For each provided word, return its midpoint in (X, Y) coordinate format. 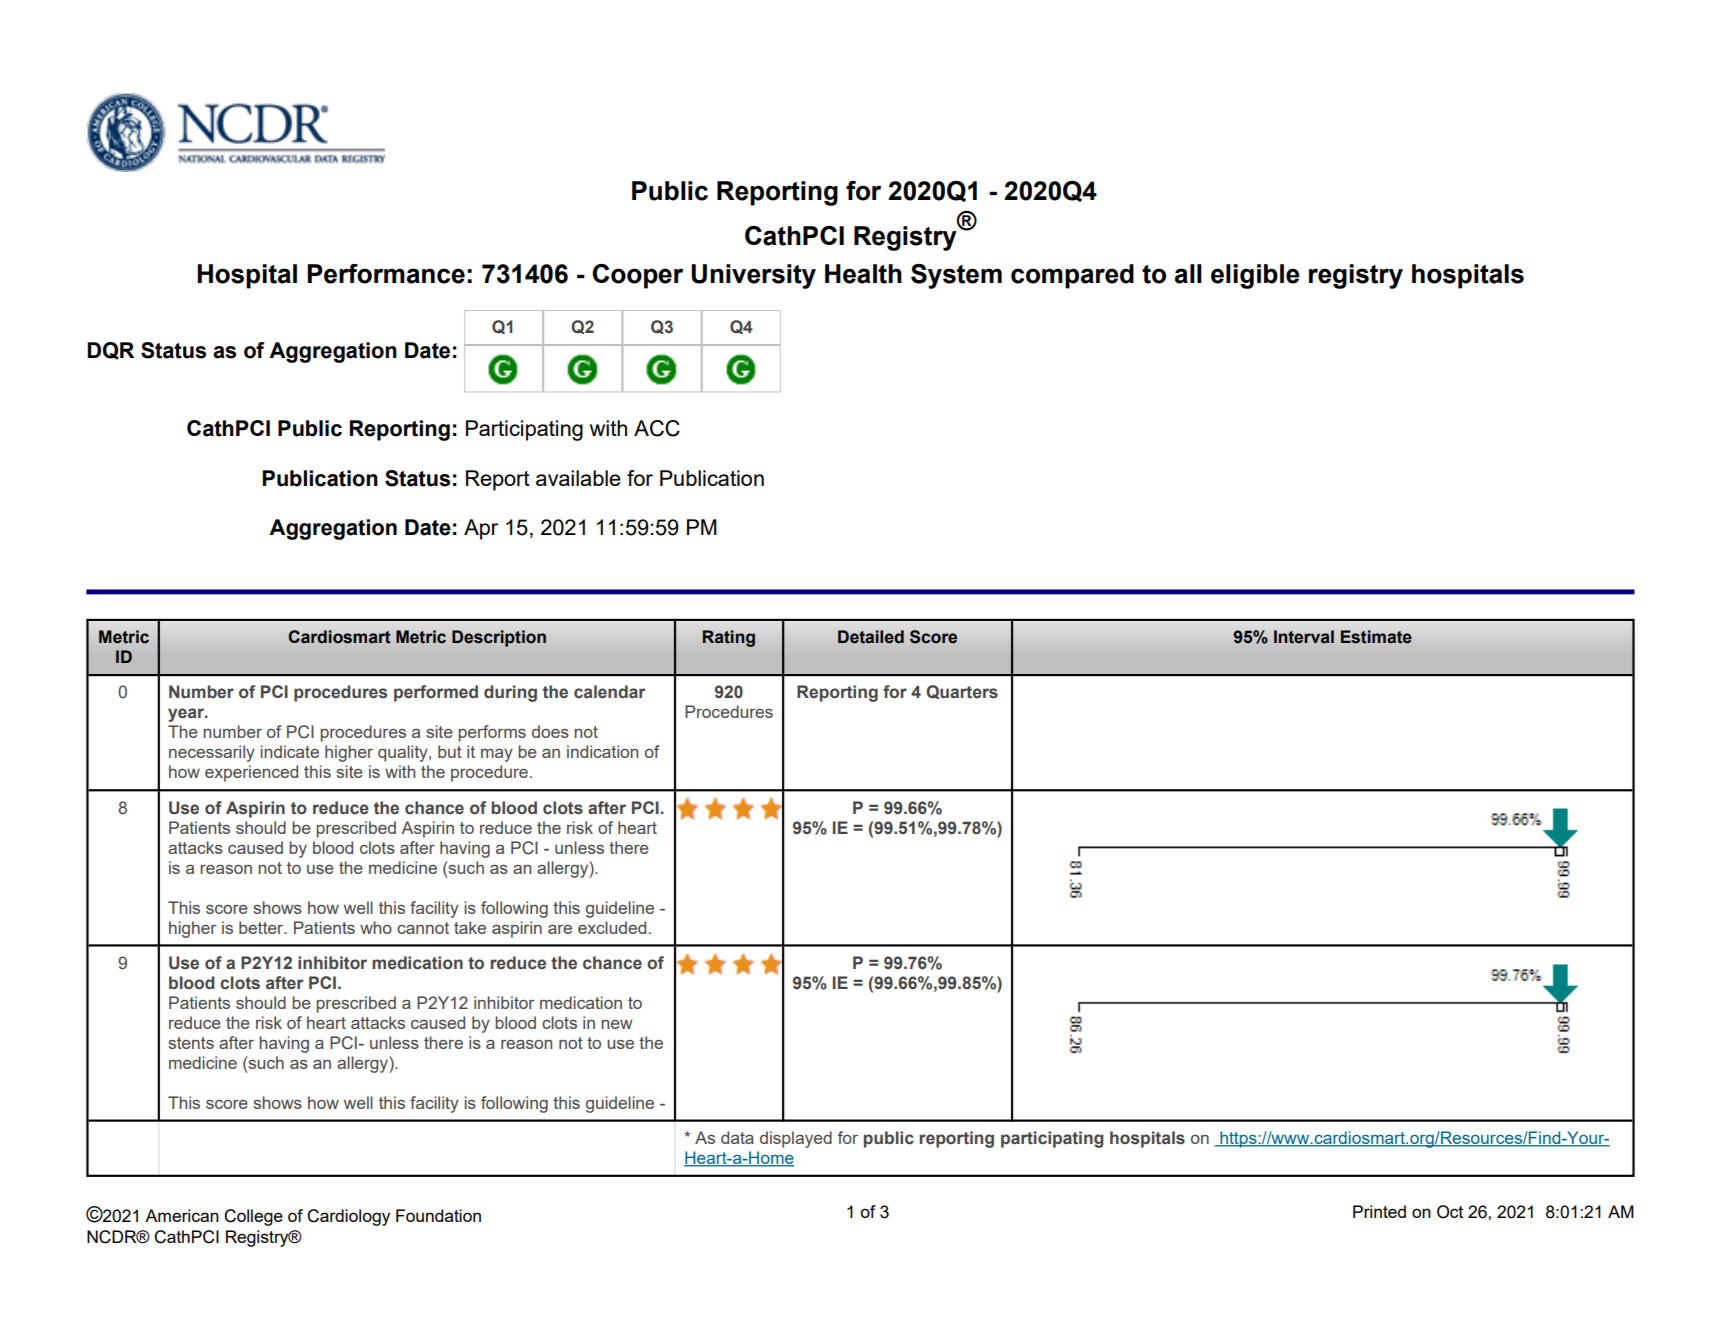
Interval (1304, 637)
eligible (1255, 276)
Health (863, 274)
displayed (796, 1139)
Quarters (962, 692)
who (376, 927)
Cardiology (348, 1217)
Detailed (871, 637)
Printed (1379, 1211)
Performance (386, 274)
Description (499, 638)
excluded (612, 927)
